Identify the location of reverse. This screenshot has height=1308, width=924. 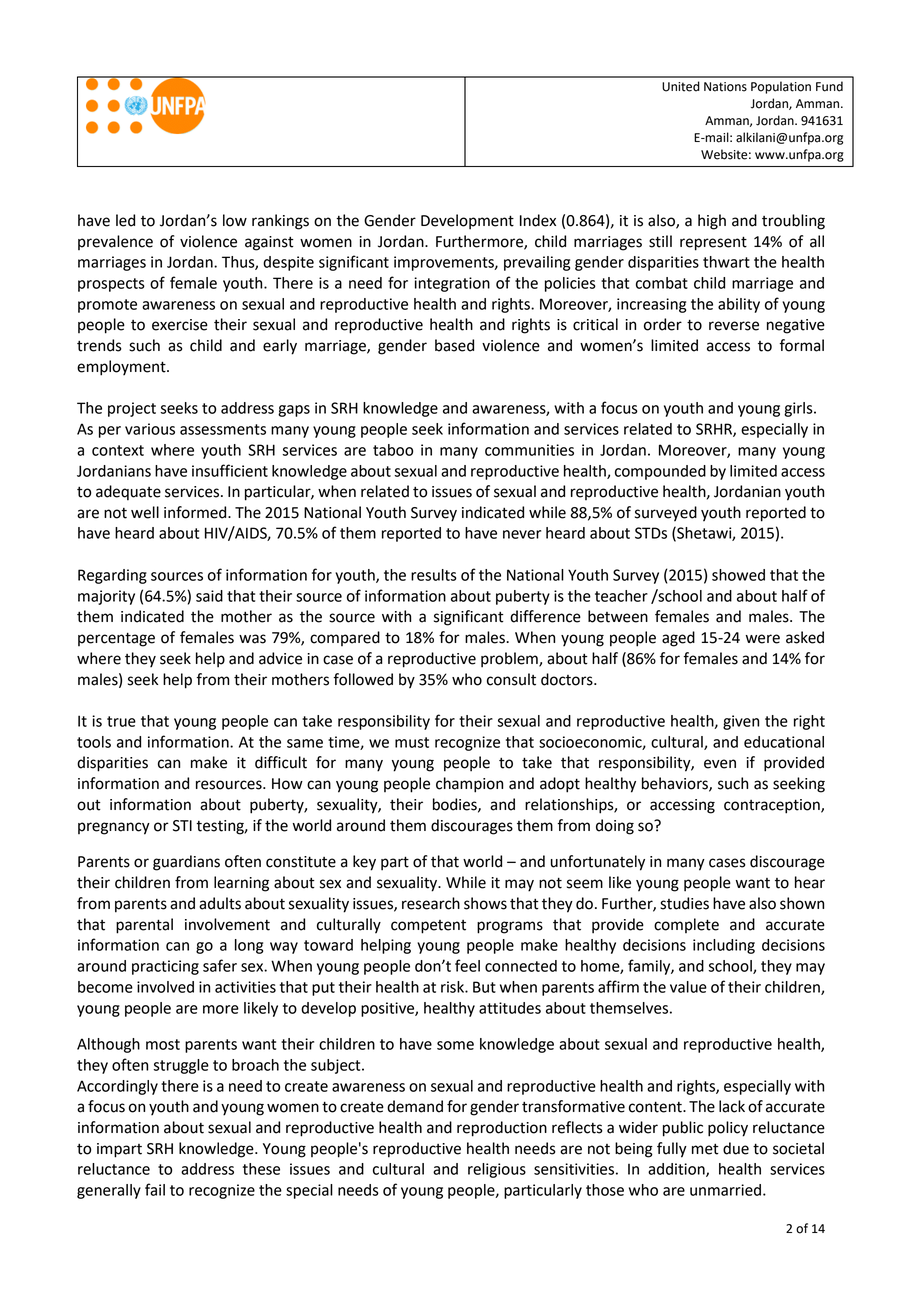
(734, 326).
